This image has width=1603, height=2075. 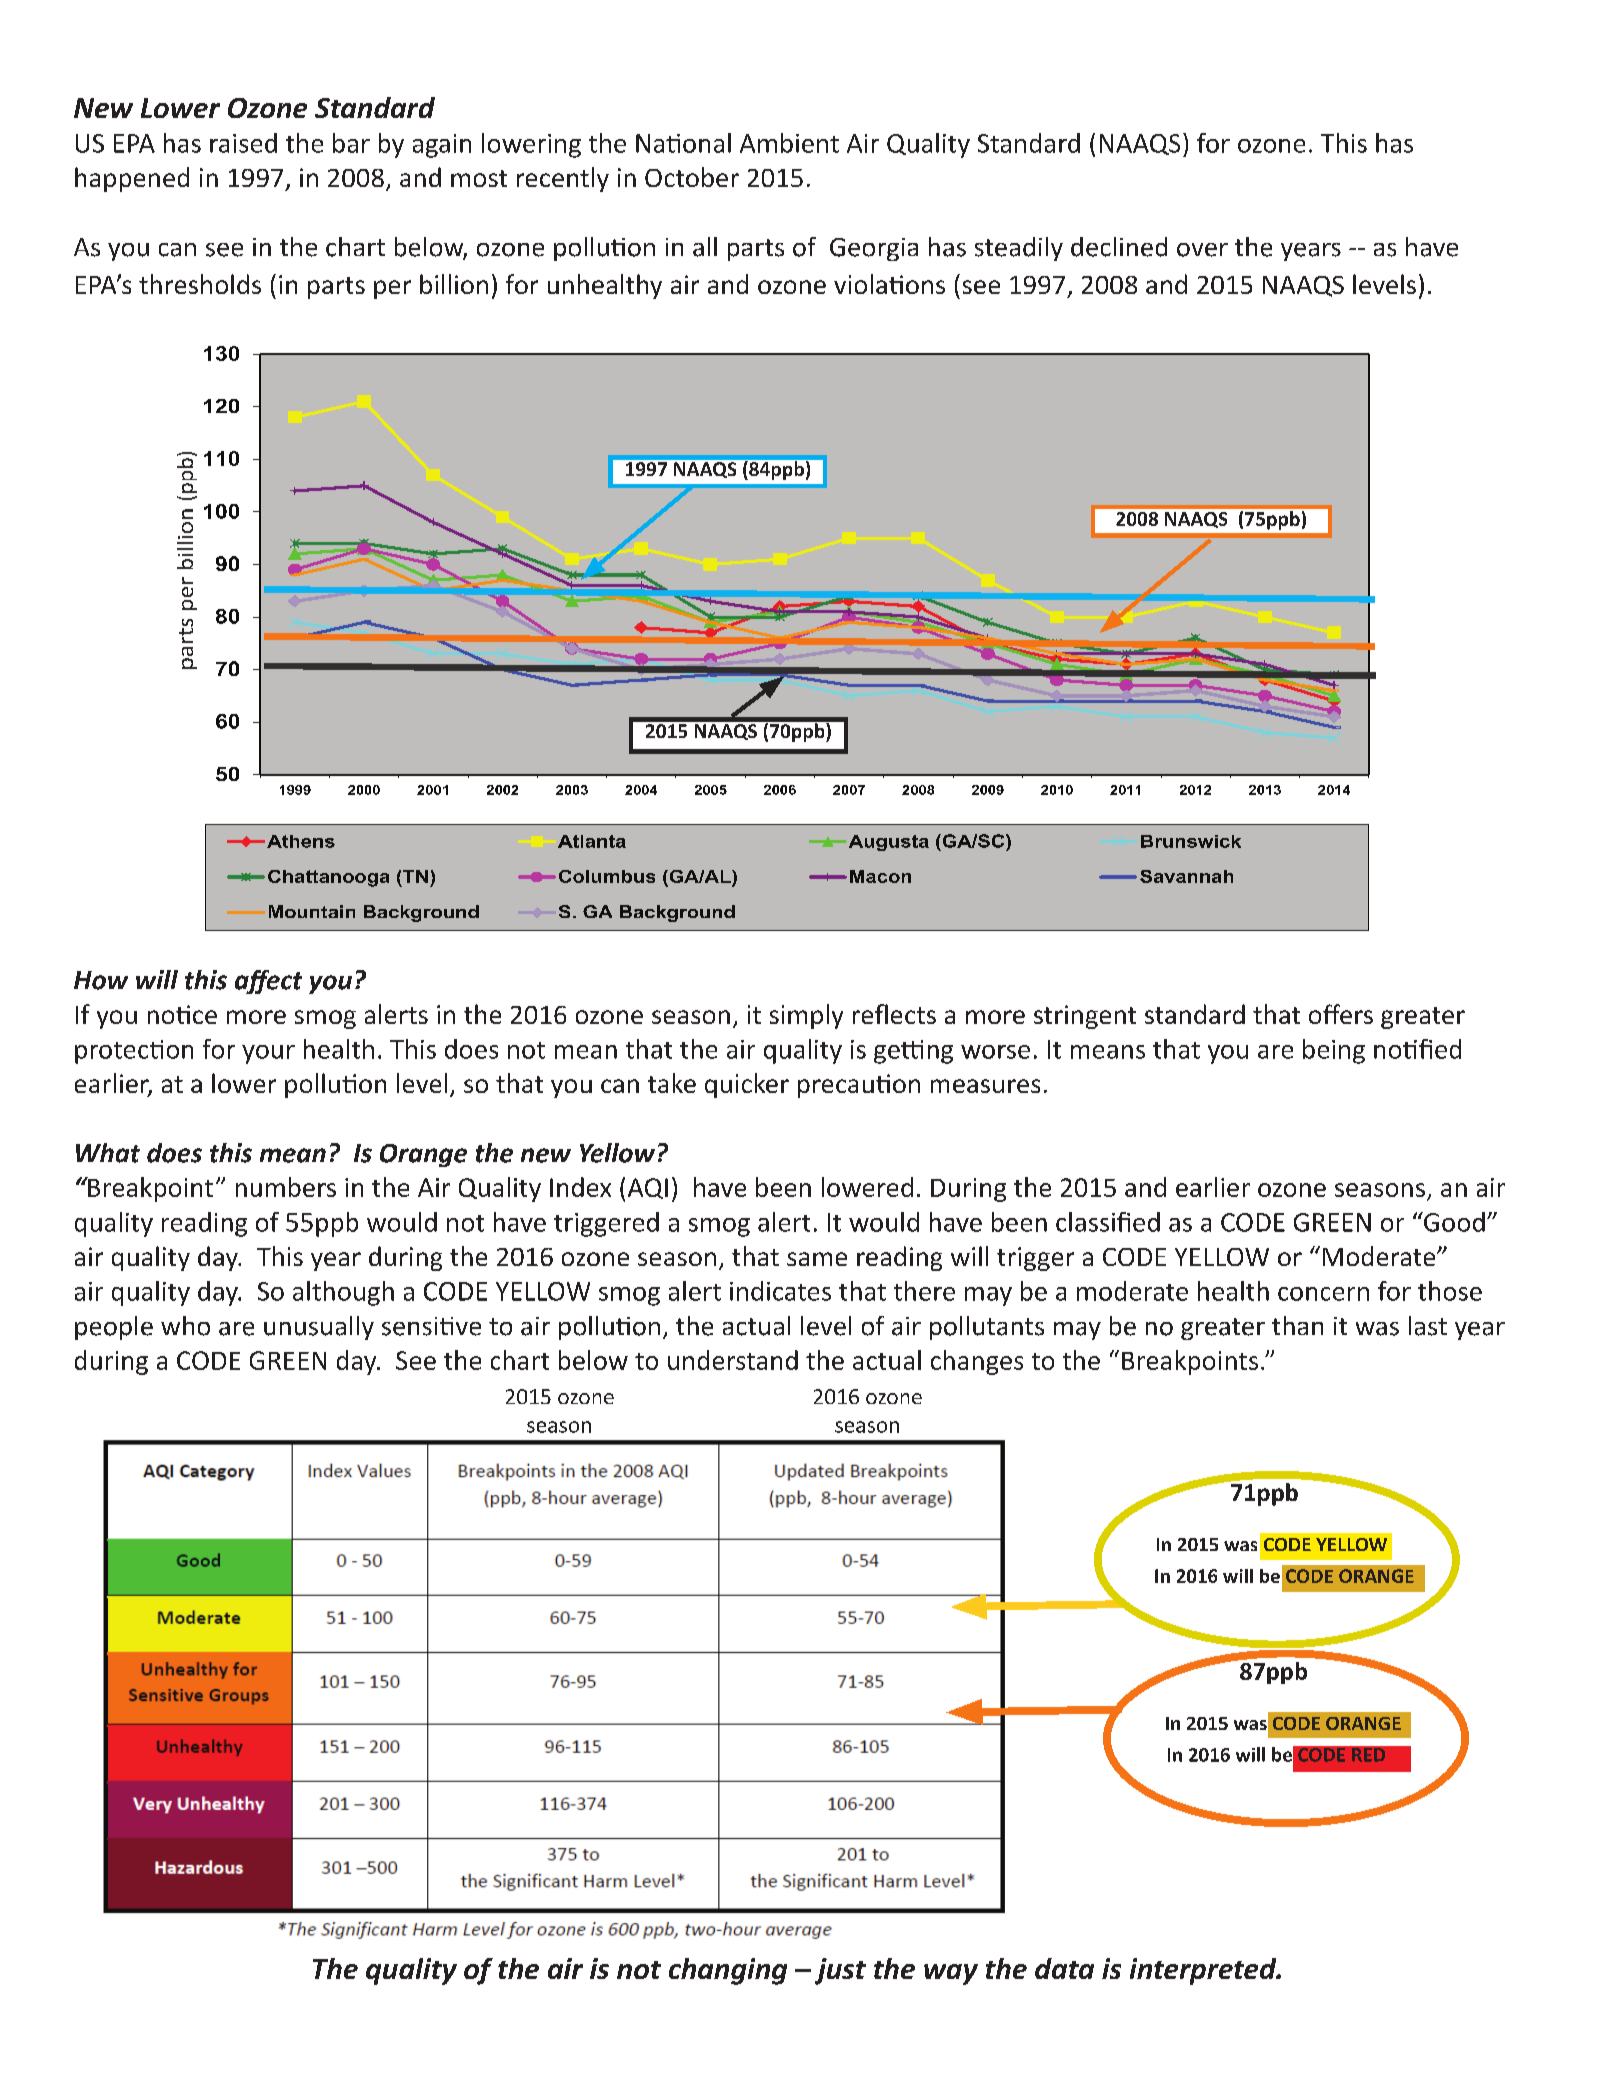 I want to click on Augusta, so click(x=887, y=843).
